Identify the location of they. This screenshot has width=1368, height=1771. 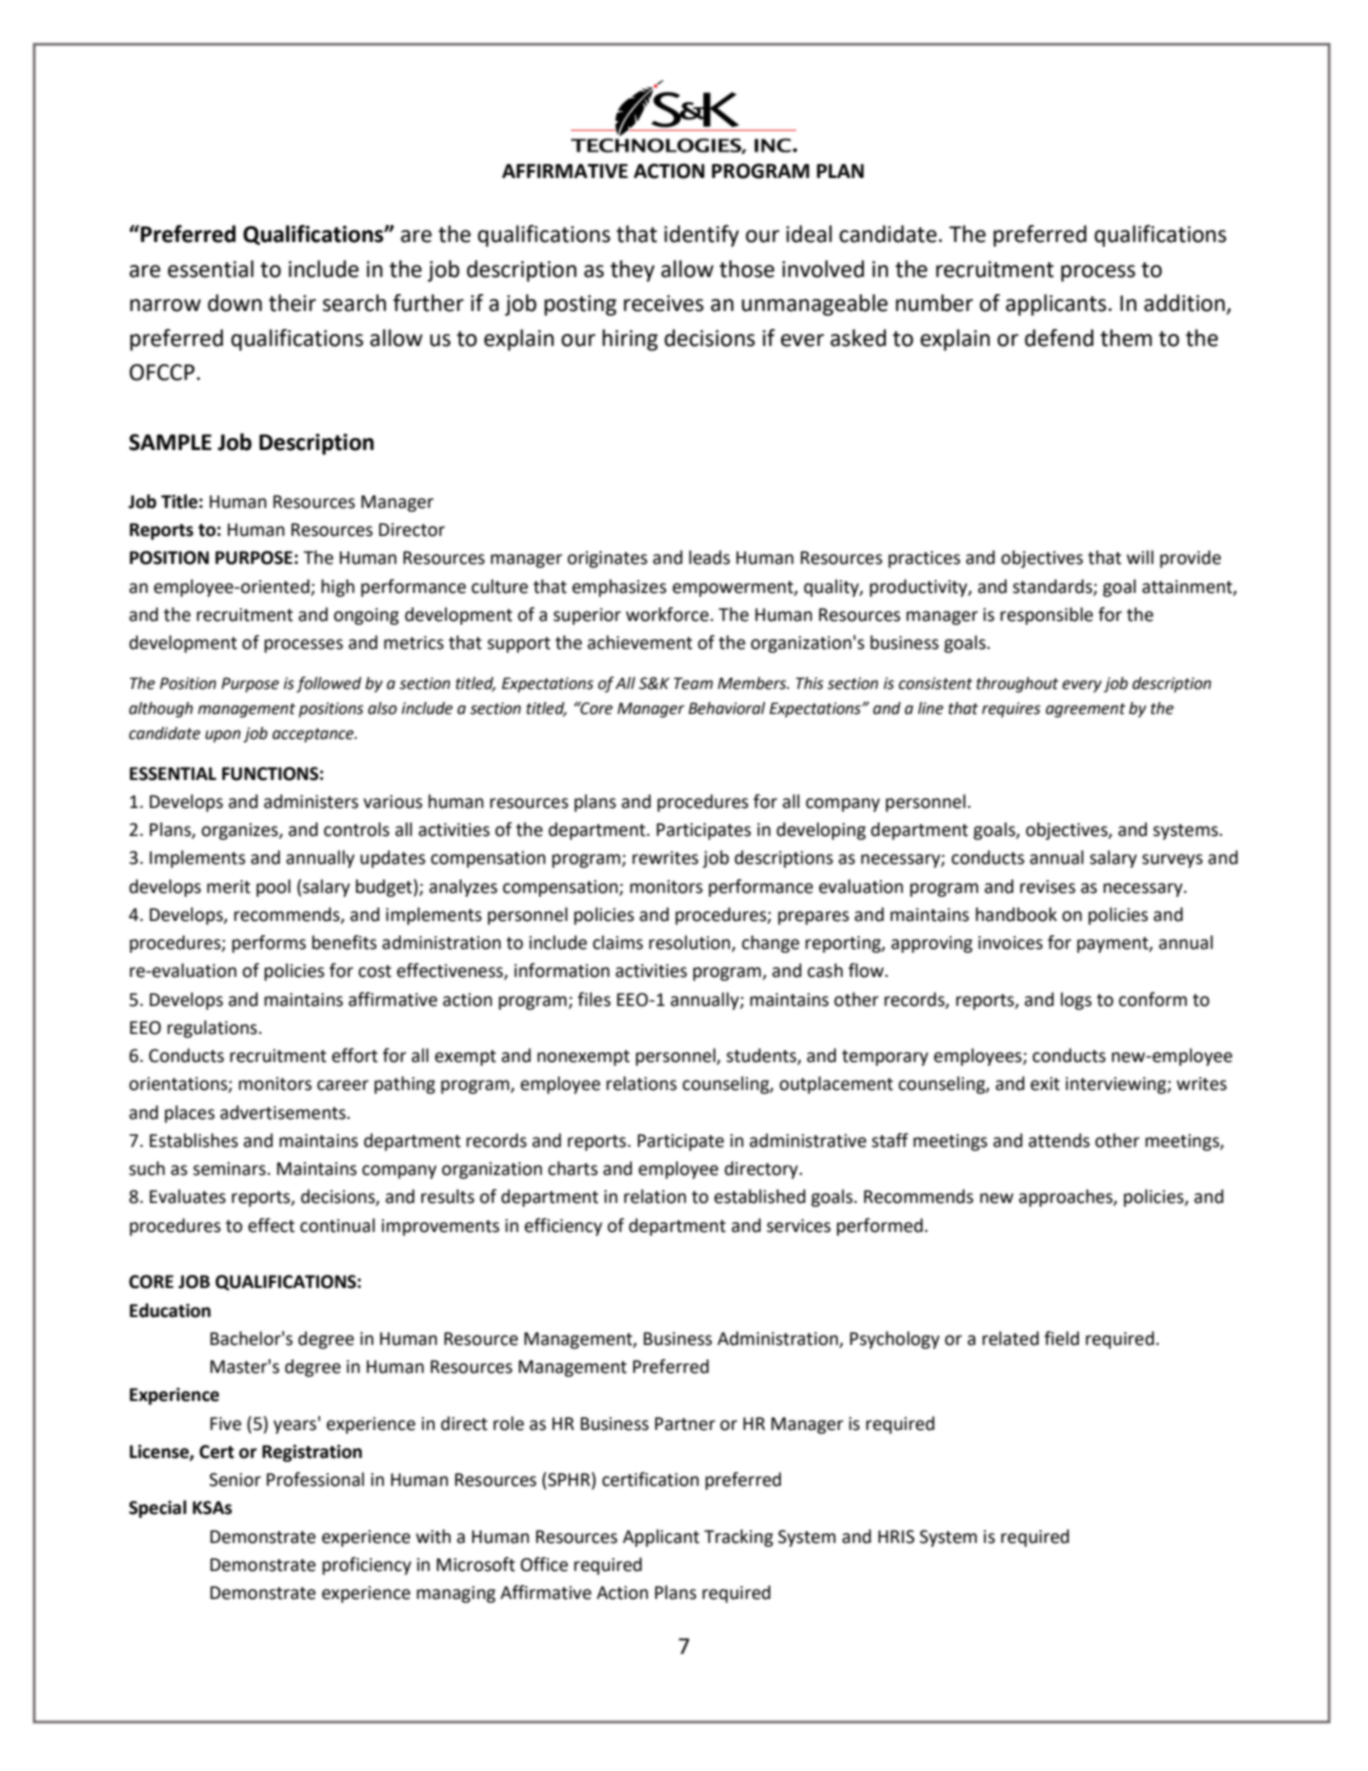
(632, 271).
